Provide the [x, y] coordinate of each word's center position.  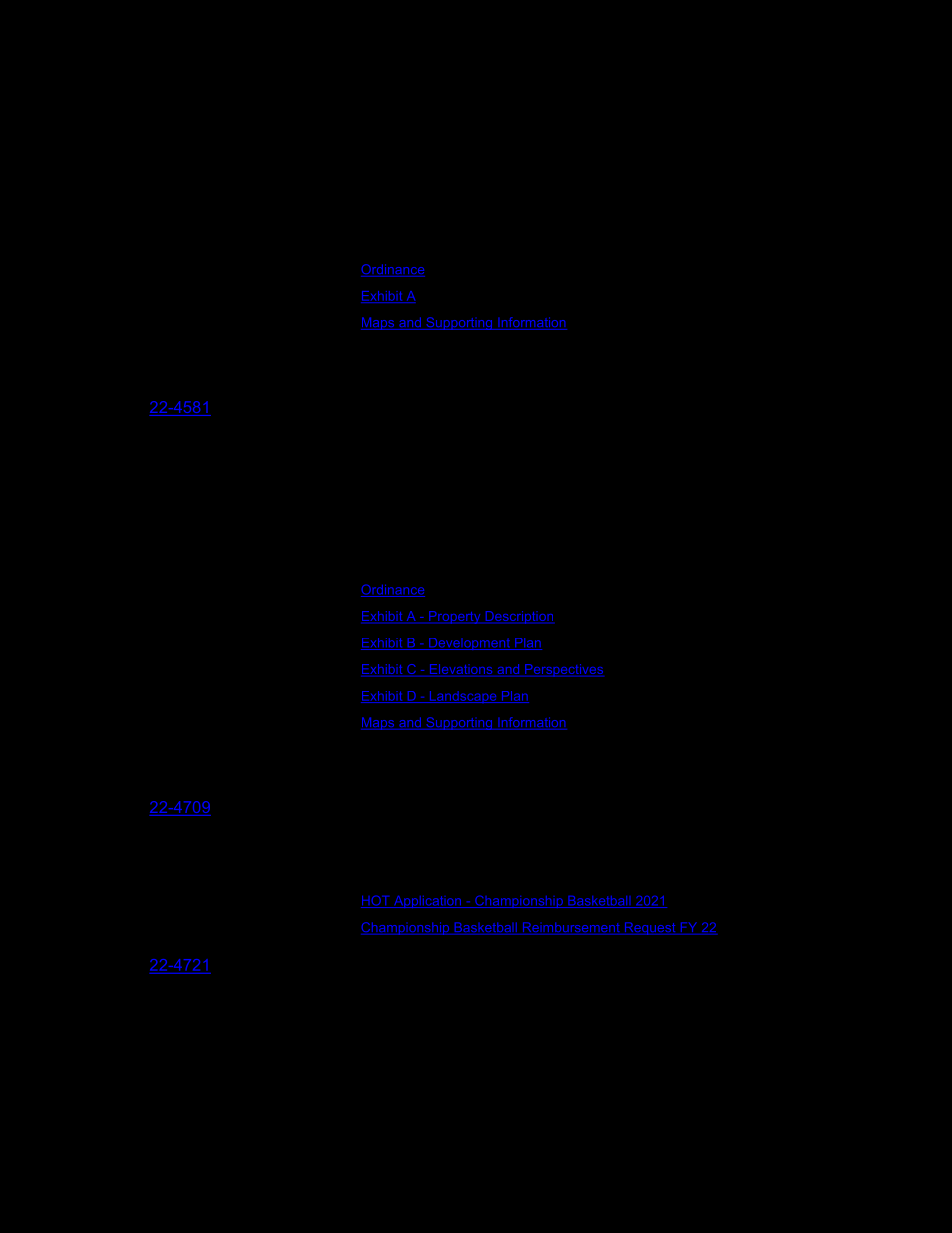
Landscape [463, 697]
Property [454, 617]
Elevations [461, 670]
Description [519, 617]
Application [428, 902]
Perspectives [563, 670]
